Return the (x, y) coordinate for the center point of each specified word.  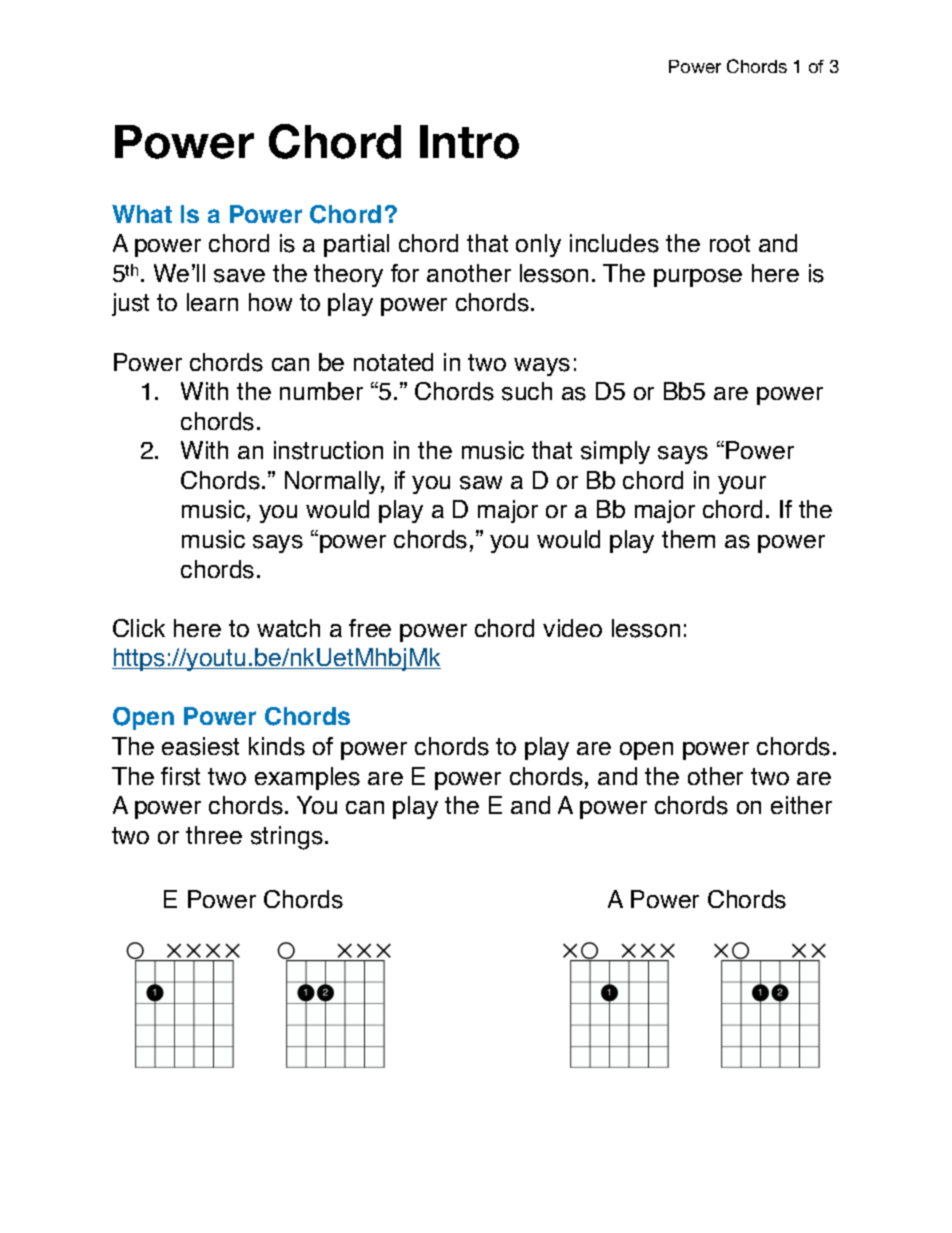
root (730, 243)
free (370, 628)
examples (307, 778)
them (688, 539)
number (321, 391)
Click (139, 628)
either (801, 805)
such (527, 391)
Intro (469, 142)
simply (615, 452)
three (214, 835)
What (142, 214)
